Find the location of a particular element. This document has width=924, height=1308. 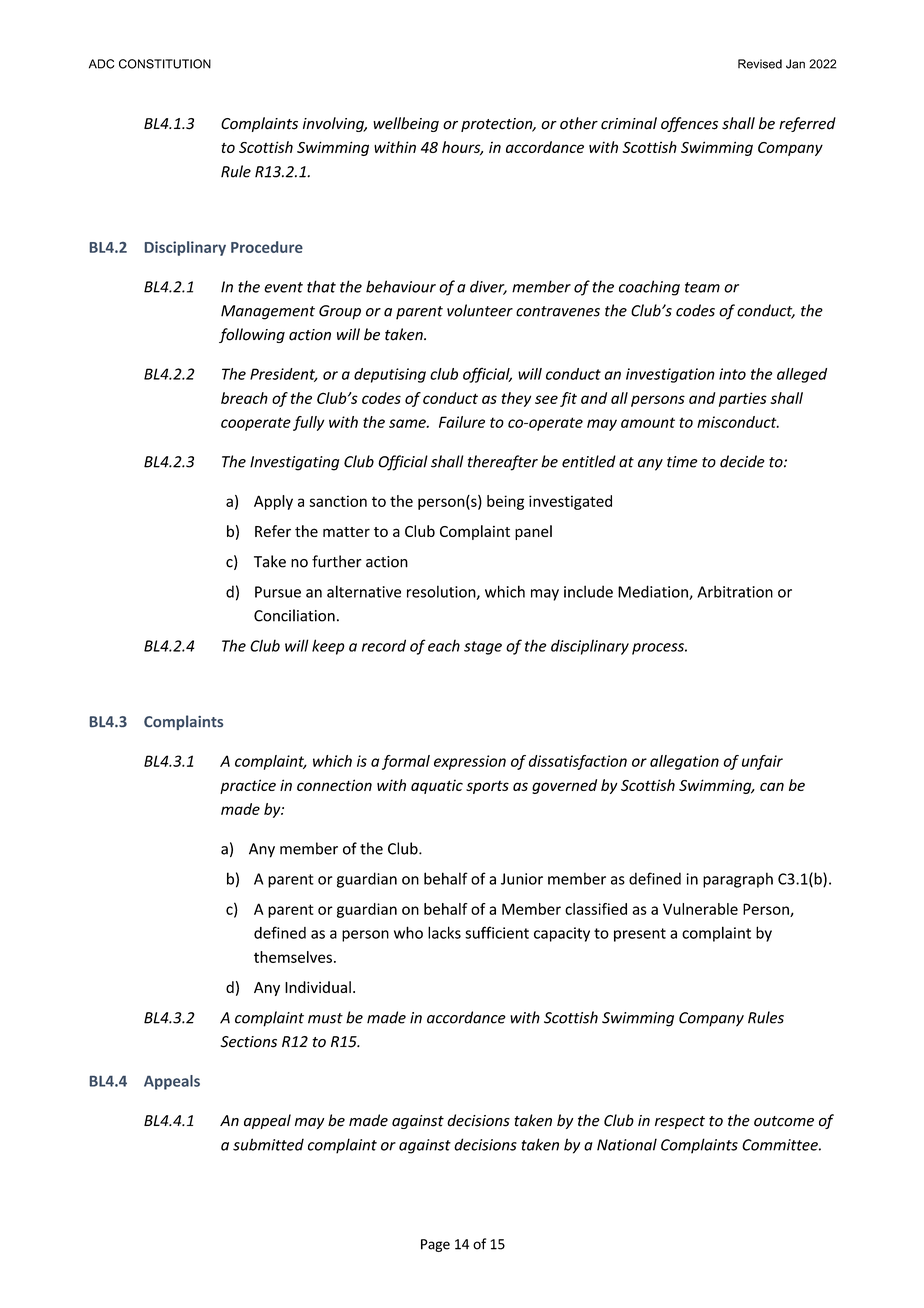

protection is located at coordinates (498, 125).
